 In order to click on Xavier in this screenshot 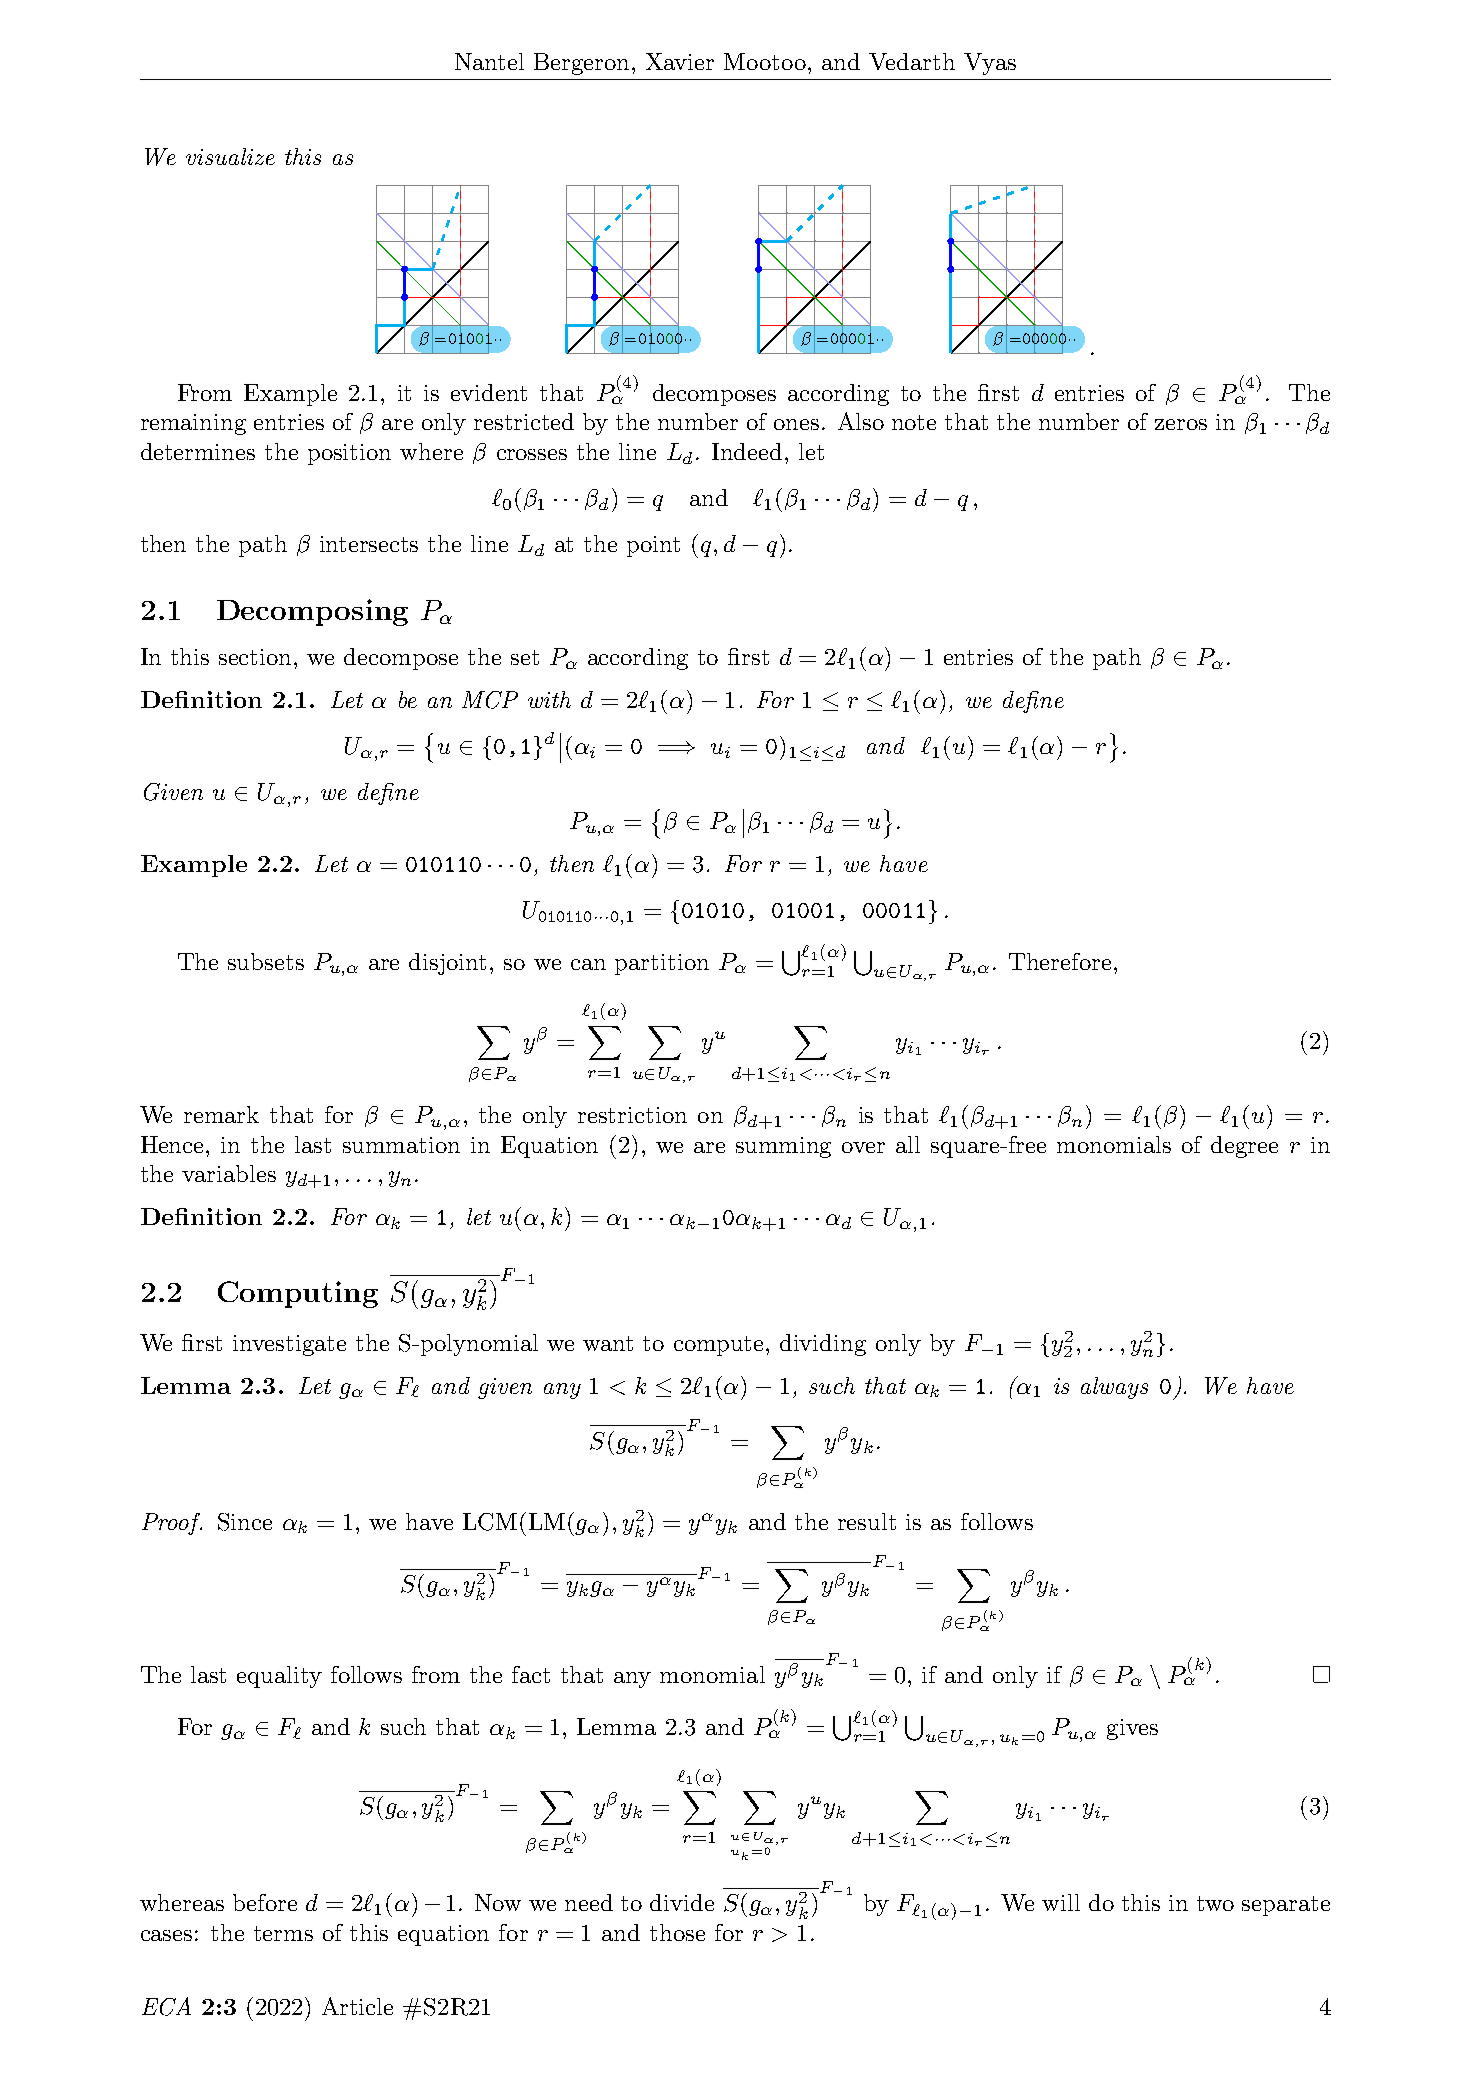, I will do `click(680, 61)`.
